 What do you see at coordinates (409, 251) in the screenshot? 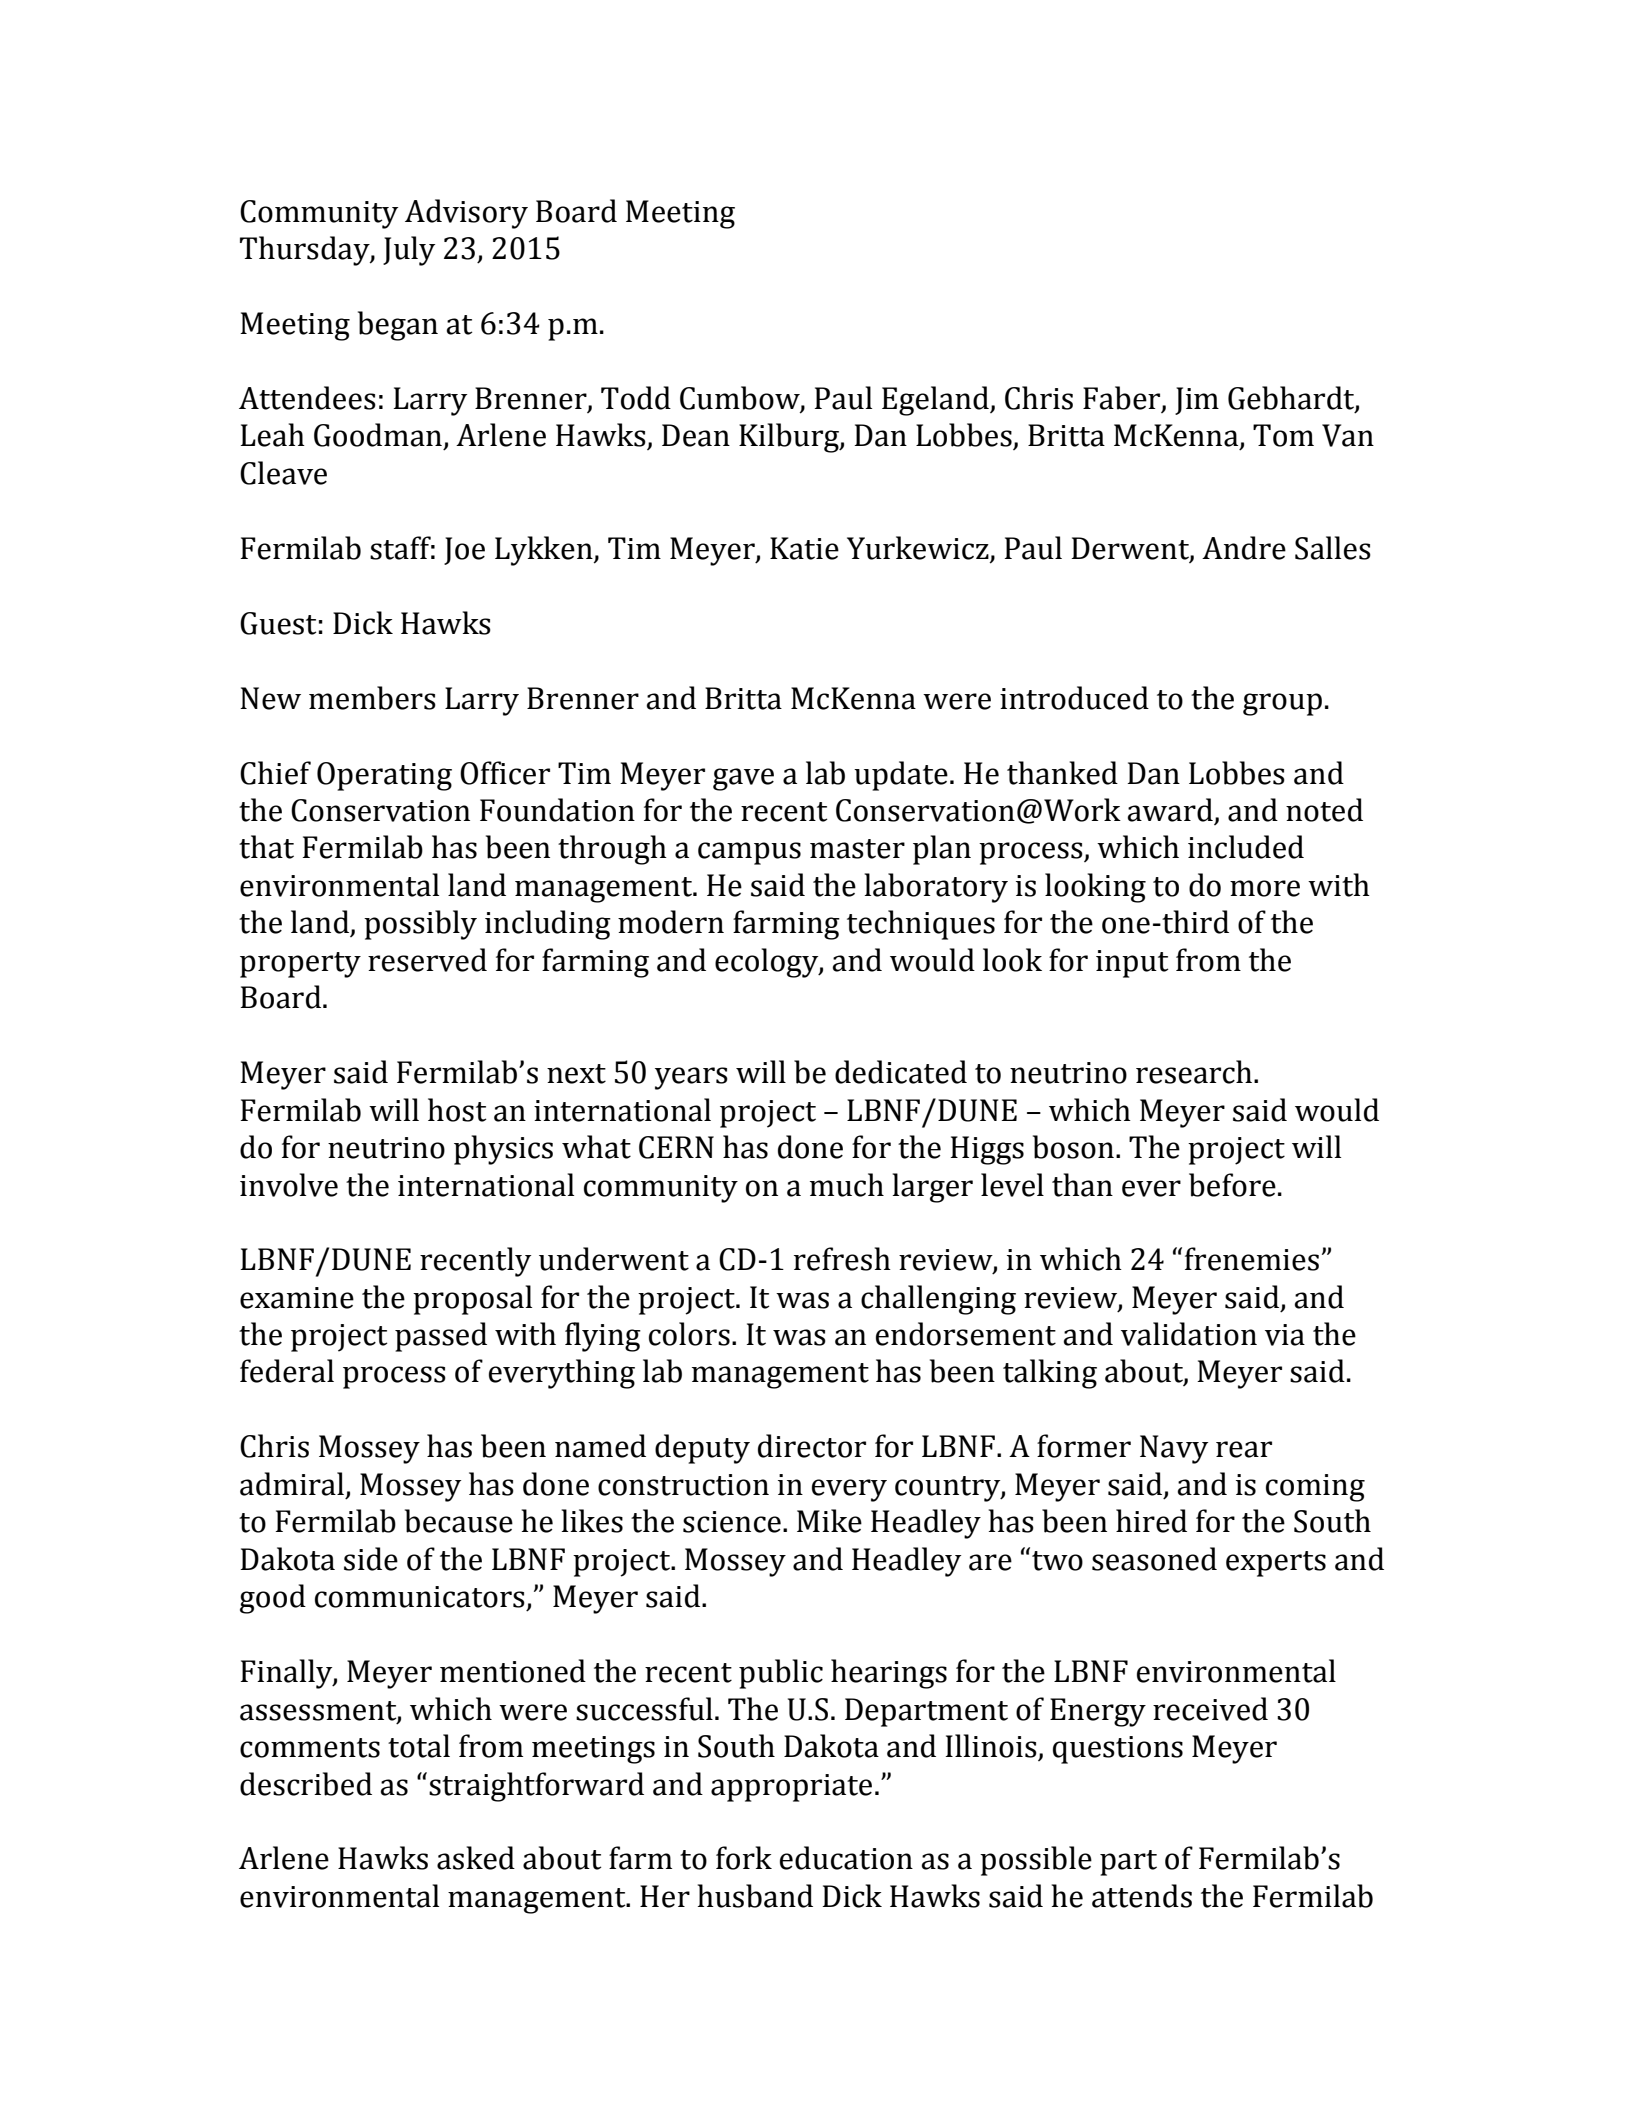
I see `July` at bounding box center [409, 251].
